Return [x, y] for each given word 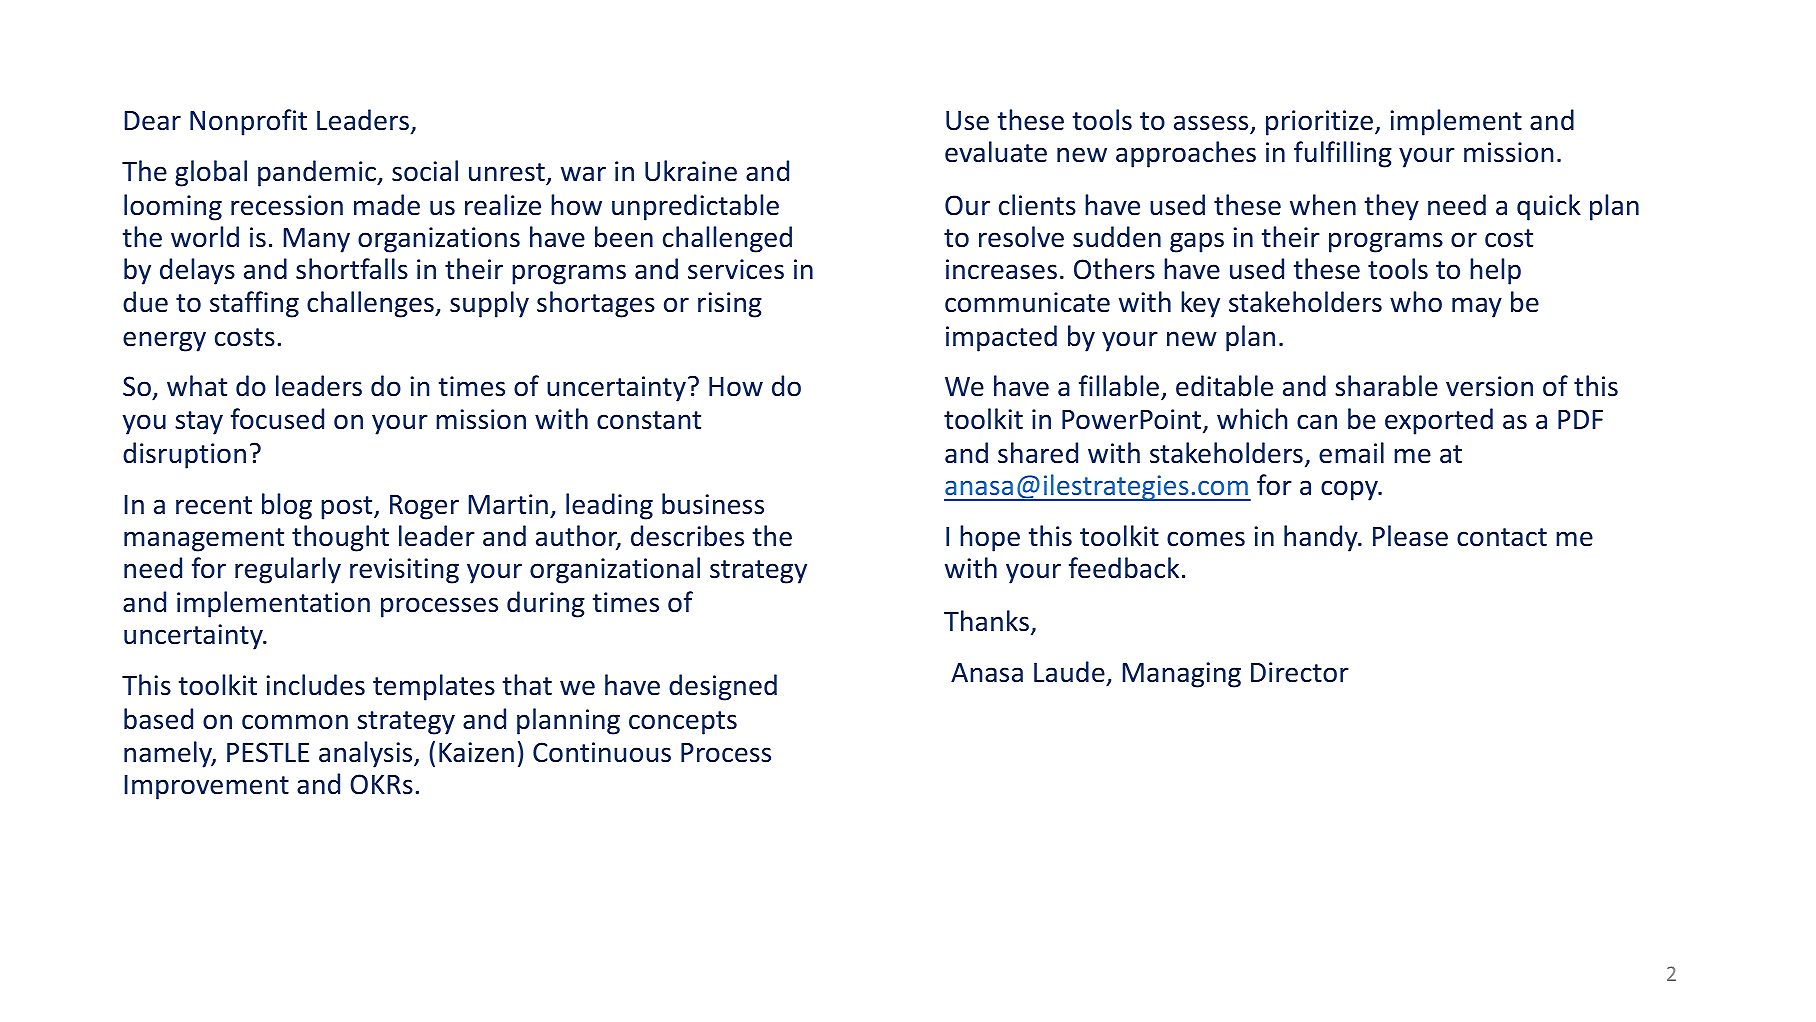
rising [730, 305]
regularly [288, 570]
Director [1300, 672]
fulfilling [1343, 154]
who [1416, 302]
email [1351, 453]
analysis [367, 754]
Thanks [986, 621]
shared [1038, 453]
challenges [371, 304]
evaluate [996, 152]
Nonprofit [248, 122]
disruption [184, 455]
